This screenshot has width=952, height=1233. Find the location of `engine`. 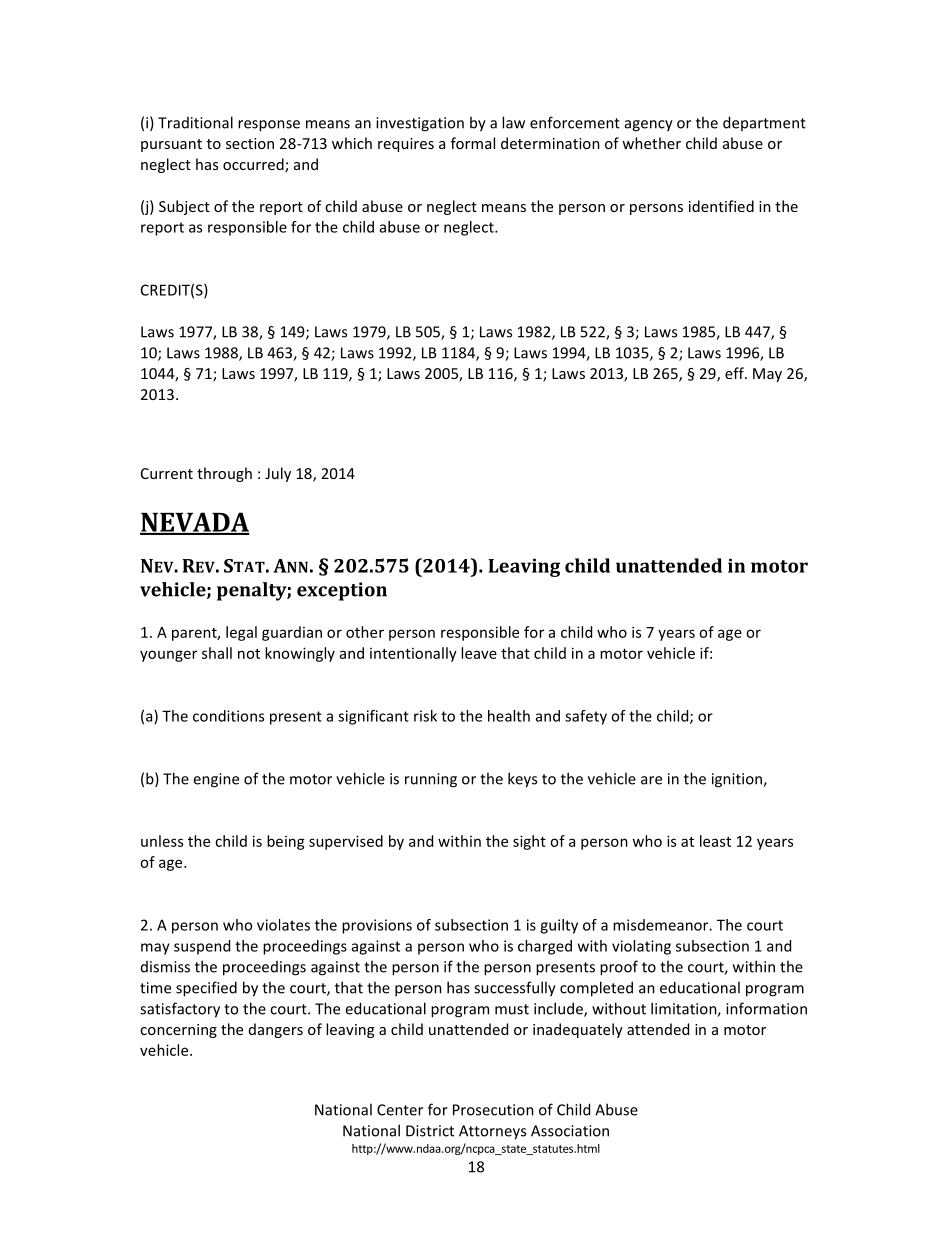

engine is located at coordinates (216, 780).
